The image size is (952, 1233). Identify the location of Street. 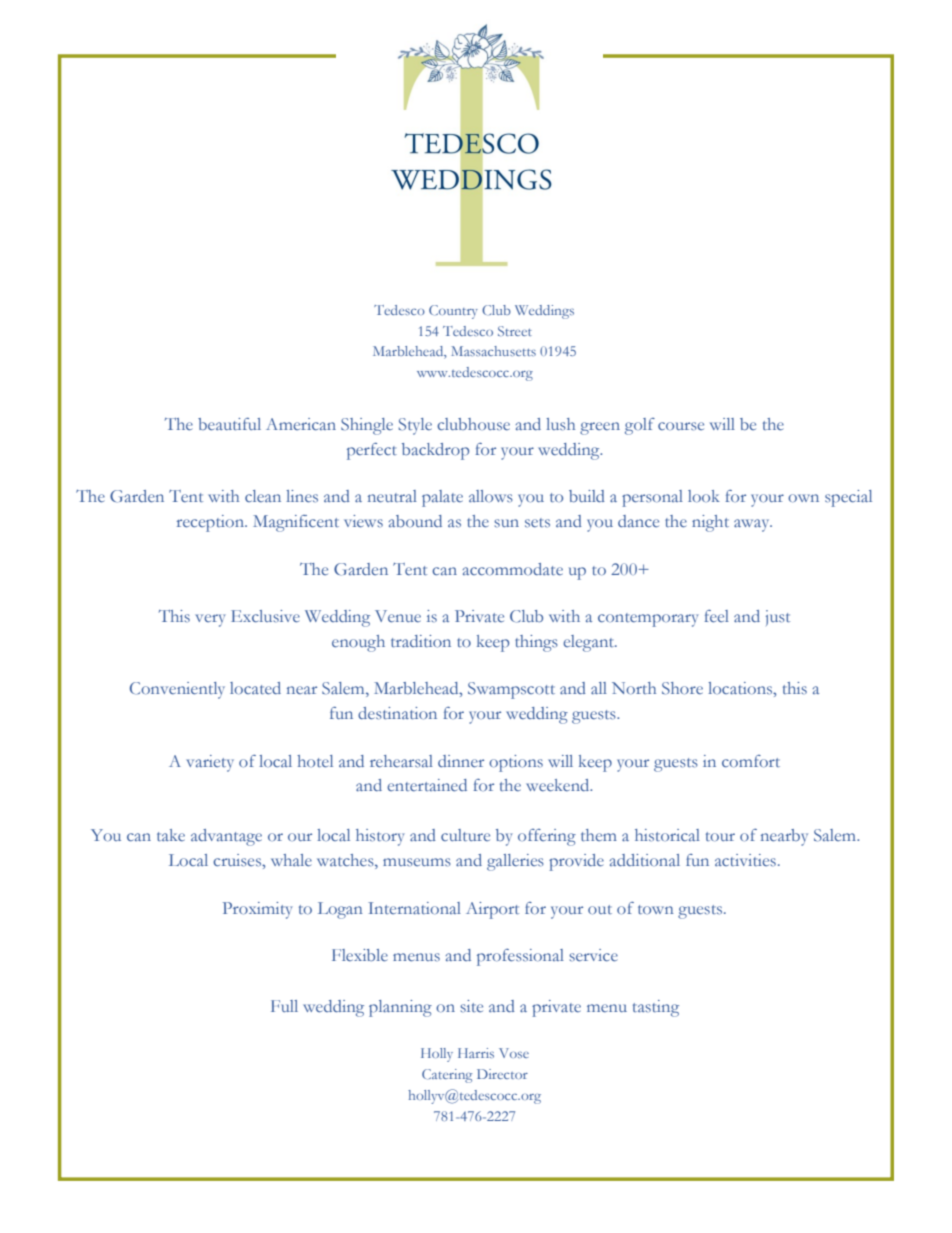
(515, 331).
